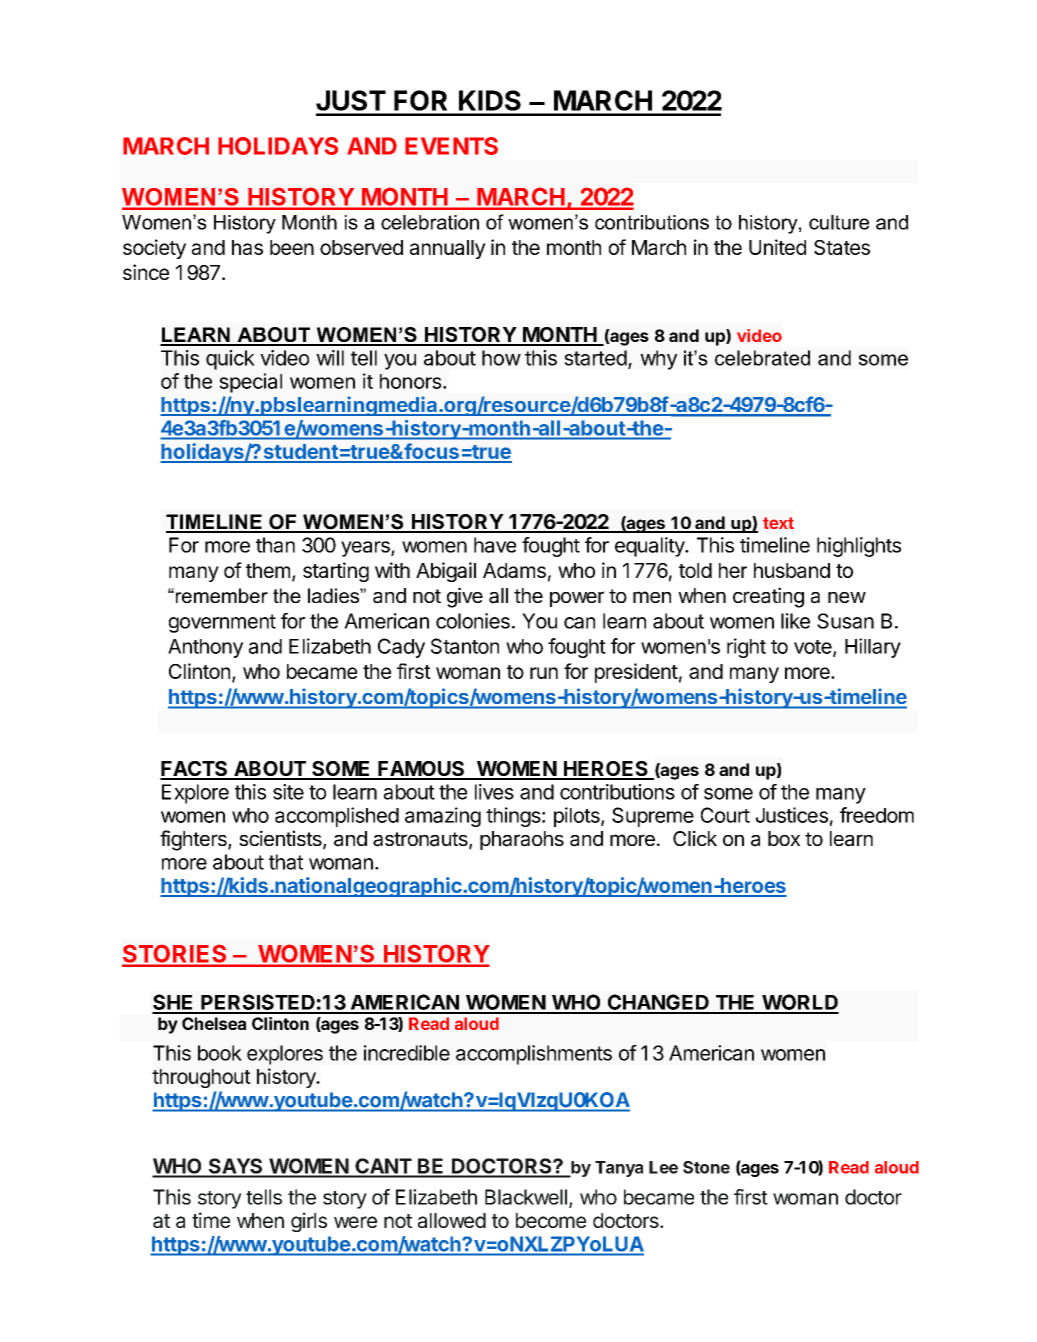 The image size is (1037, 1342). Describe the element at coordinates (778, 523) in the document. I see `text` at that location.
